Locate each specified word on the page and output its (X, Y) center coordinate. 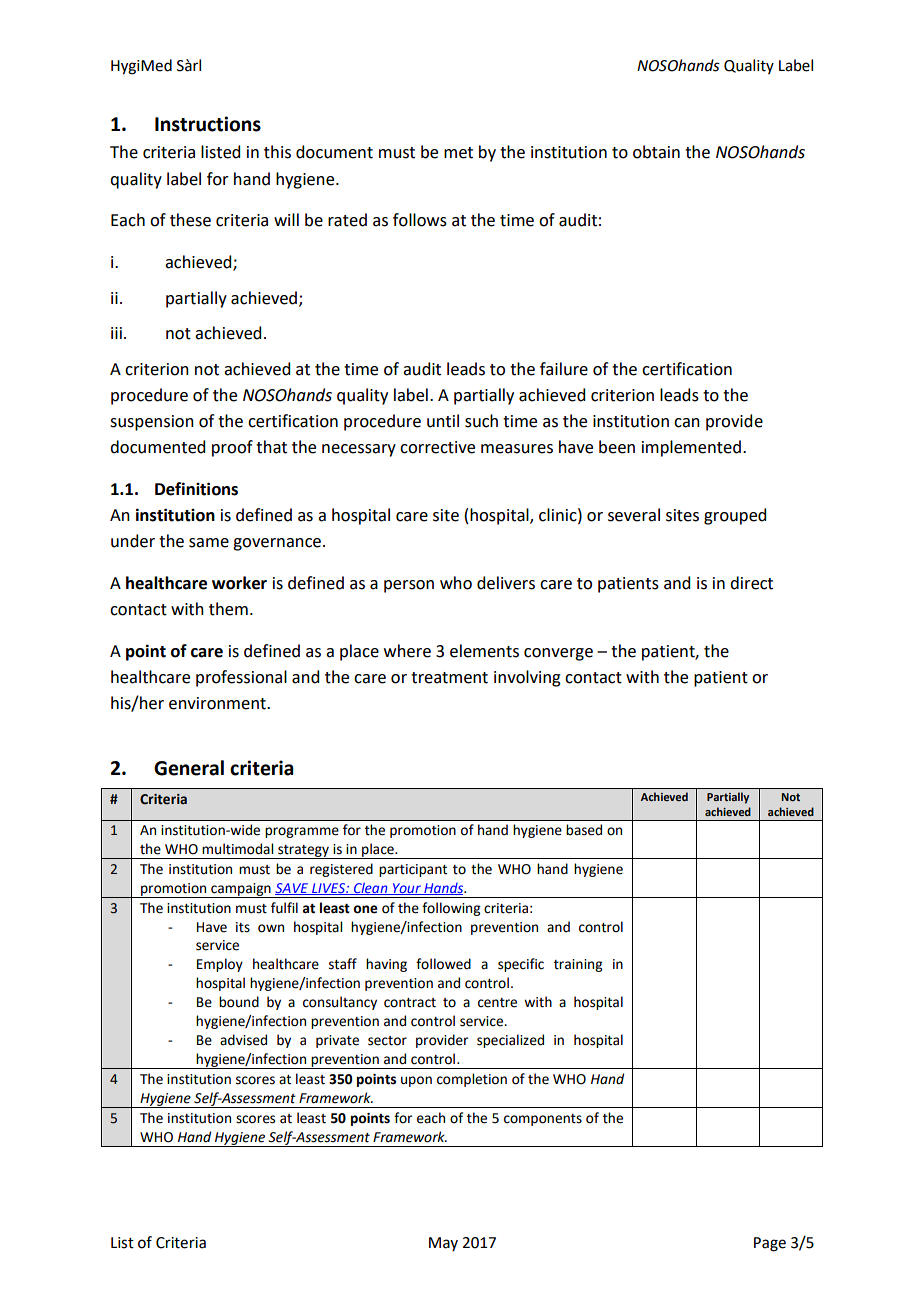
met (458, 153)
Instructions (208, 124)
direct (751, 583)
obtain (656, 152)
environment (218, 703)
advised (243, 1040)
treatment (449, 678)
